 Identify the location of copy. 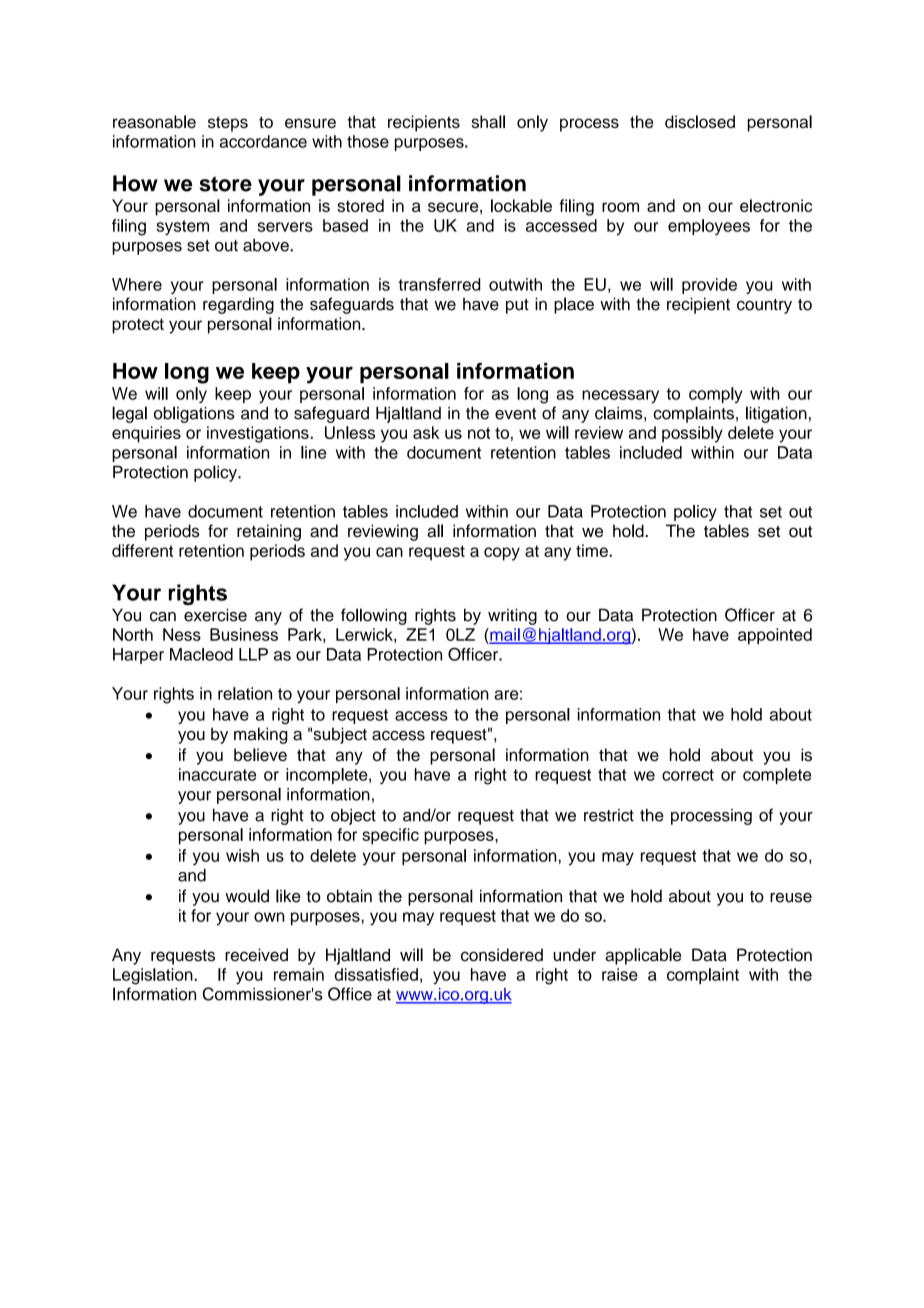
(502, 554).
